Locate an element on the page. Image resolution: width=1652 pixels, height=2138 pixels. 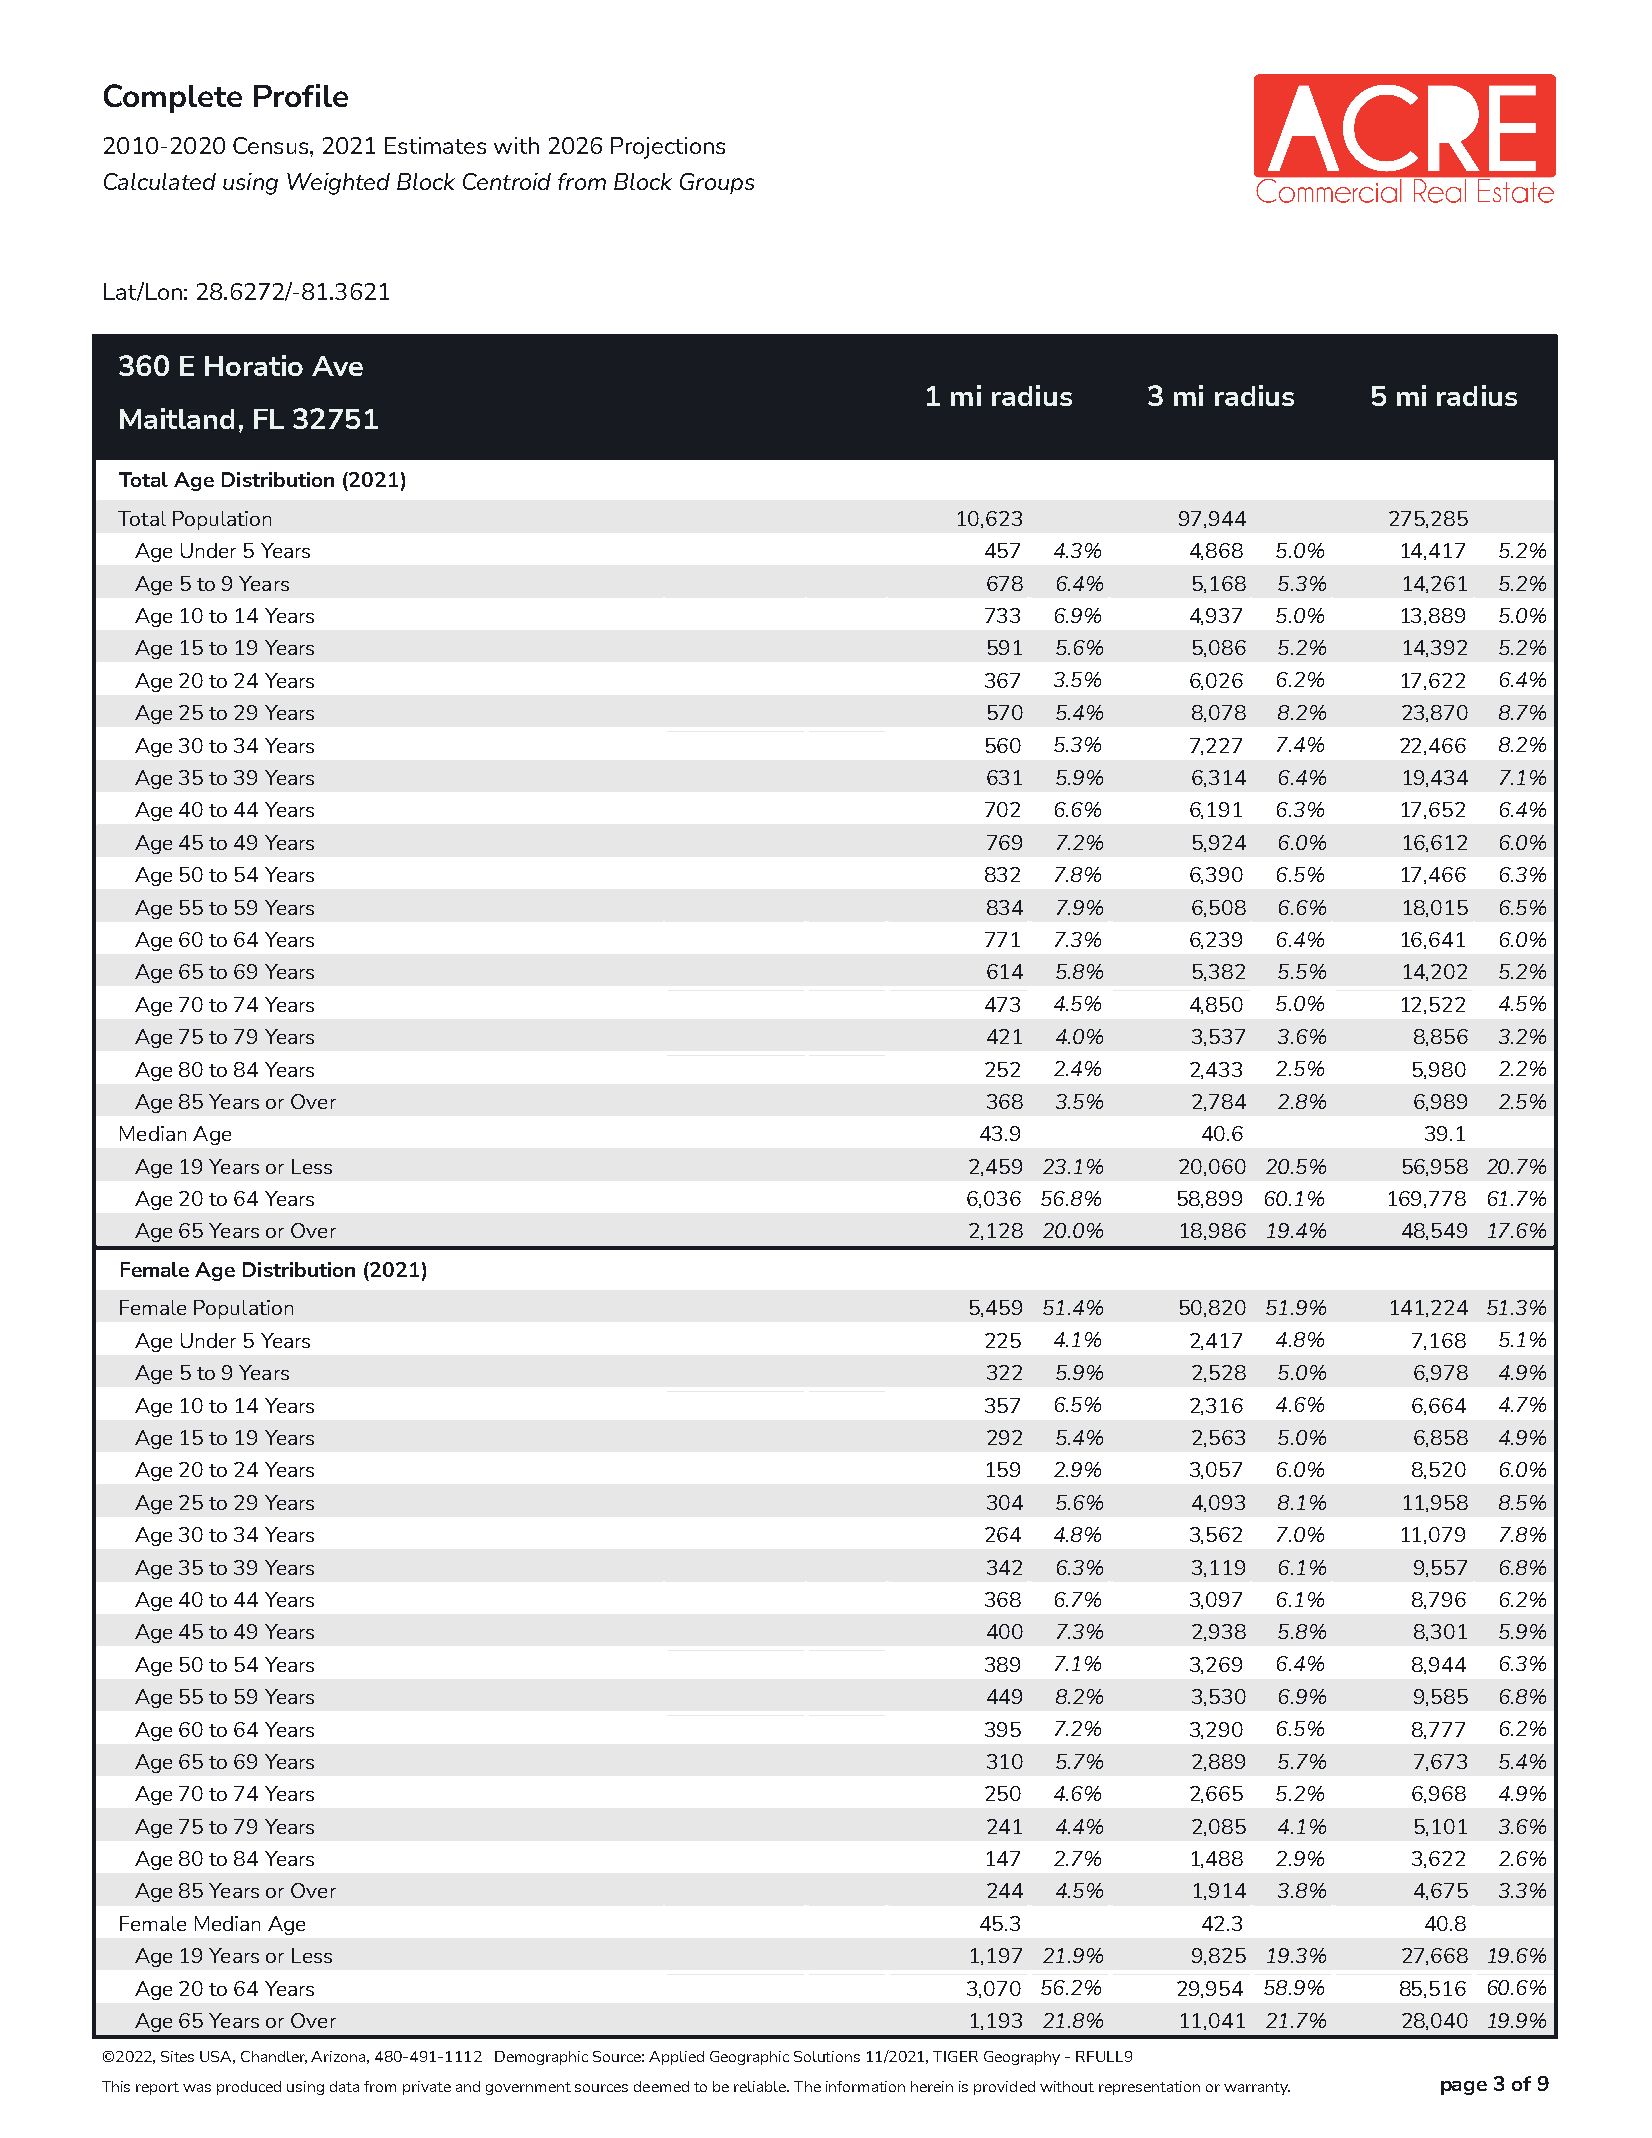
Ave is located at coordinates (337, 366).
